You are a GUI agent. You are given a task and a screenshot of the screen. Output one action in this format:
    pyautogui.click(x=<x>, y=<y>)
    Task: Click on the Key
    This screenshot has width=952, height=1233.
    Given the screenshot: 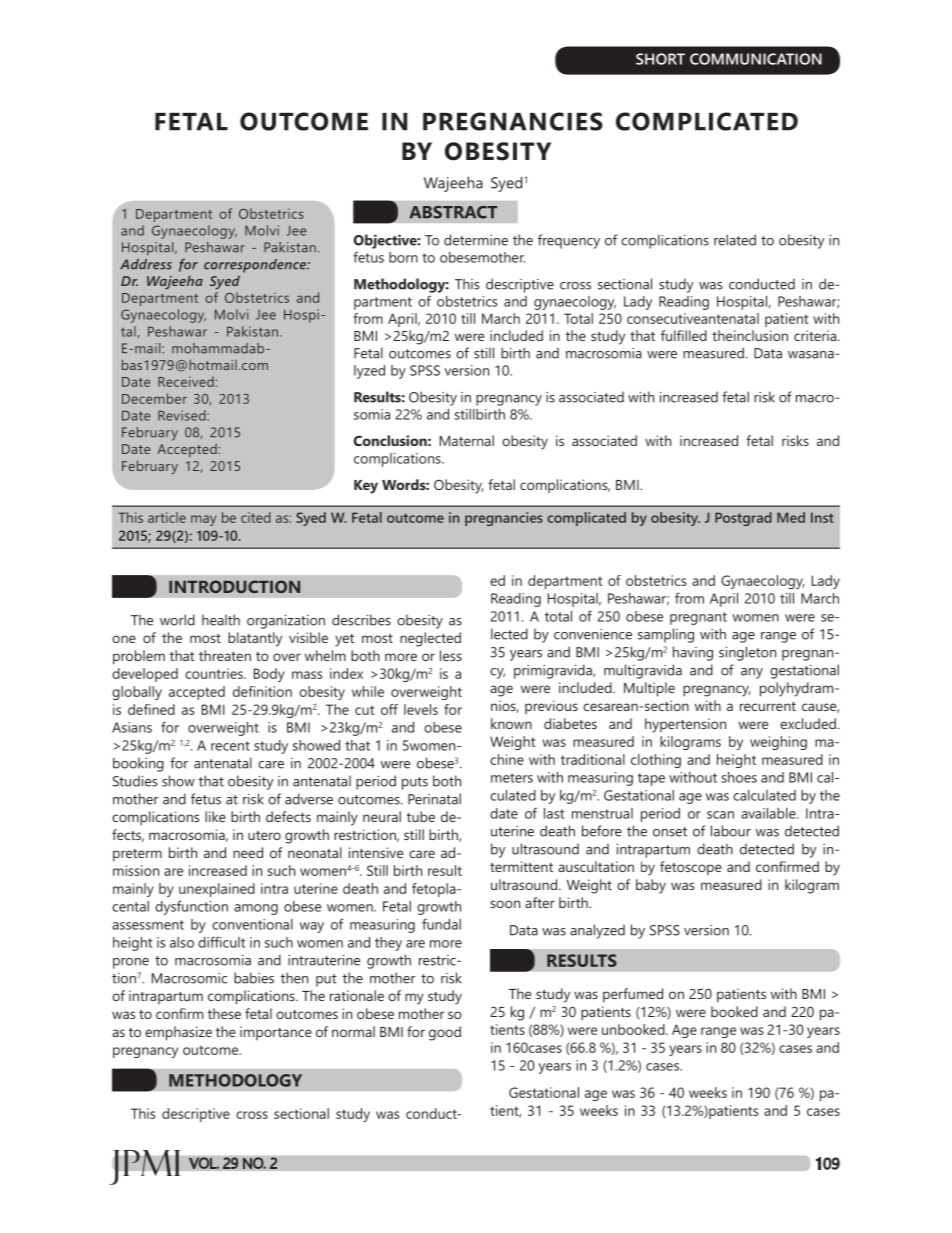 What is the action you would take?
    pyautogui.click(x=366, y=487)
